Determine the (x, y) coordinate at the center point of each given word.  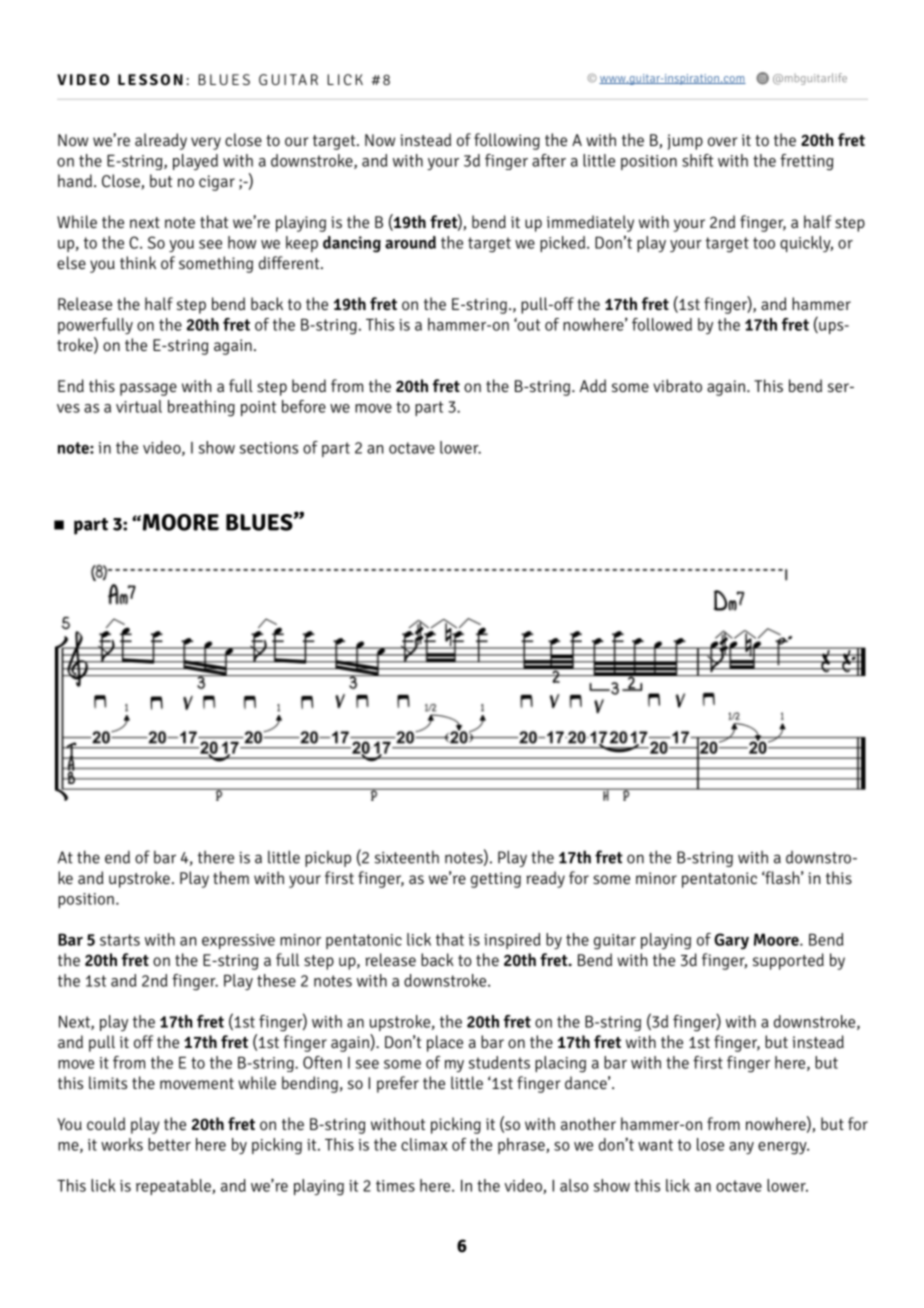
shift (698, 160)
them (231, 877)
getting (496, 880)
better (169, 1144)
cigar (217, 183)
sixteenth (406, 857)
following (507, 141)
